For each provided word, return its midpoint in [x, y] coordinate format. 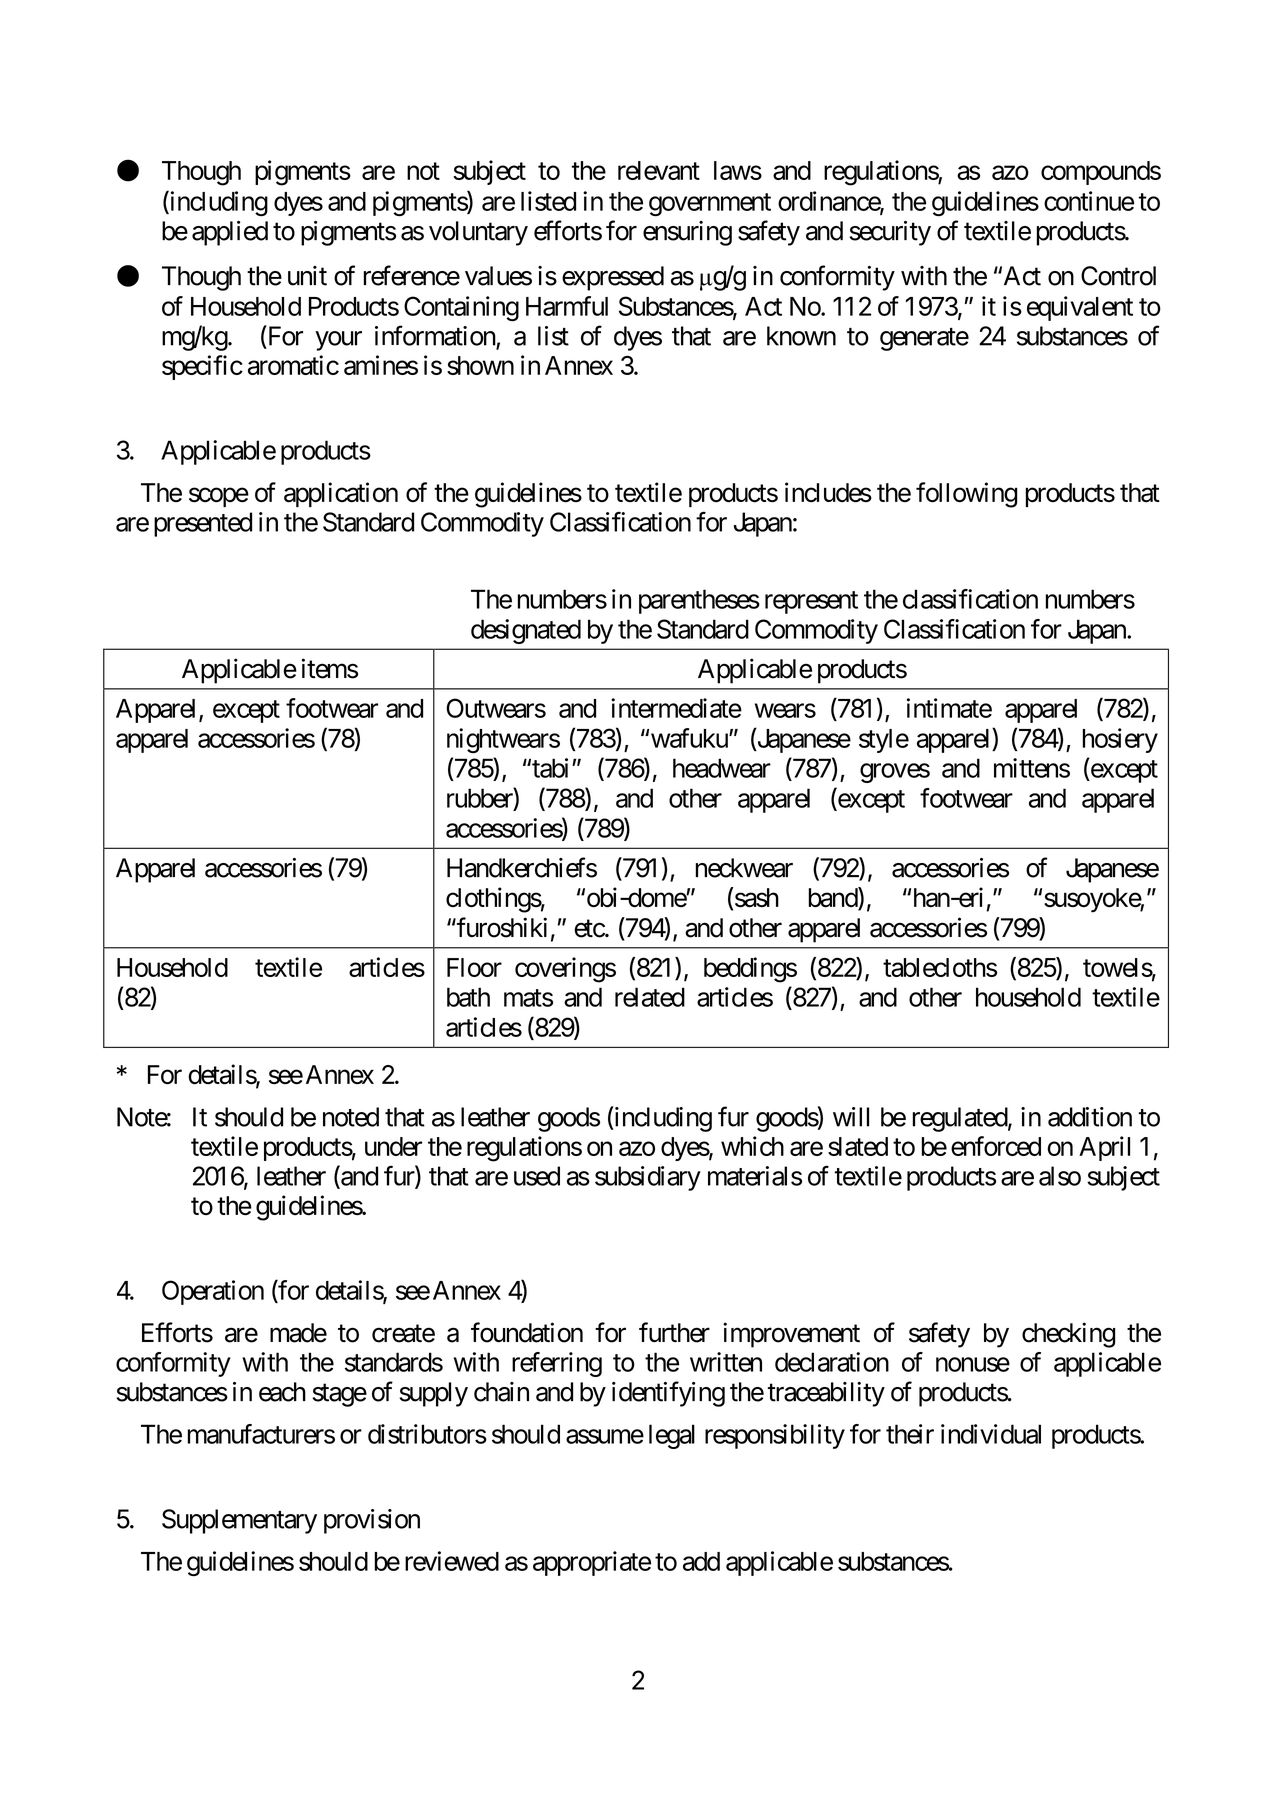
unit [307, 276]
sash [756, 897]
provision [372, 1521]
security [890, 233]
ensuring [687, 233]
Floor [474, 967]
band [834, 898]
